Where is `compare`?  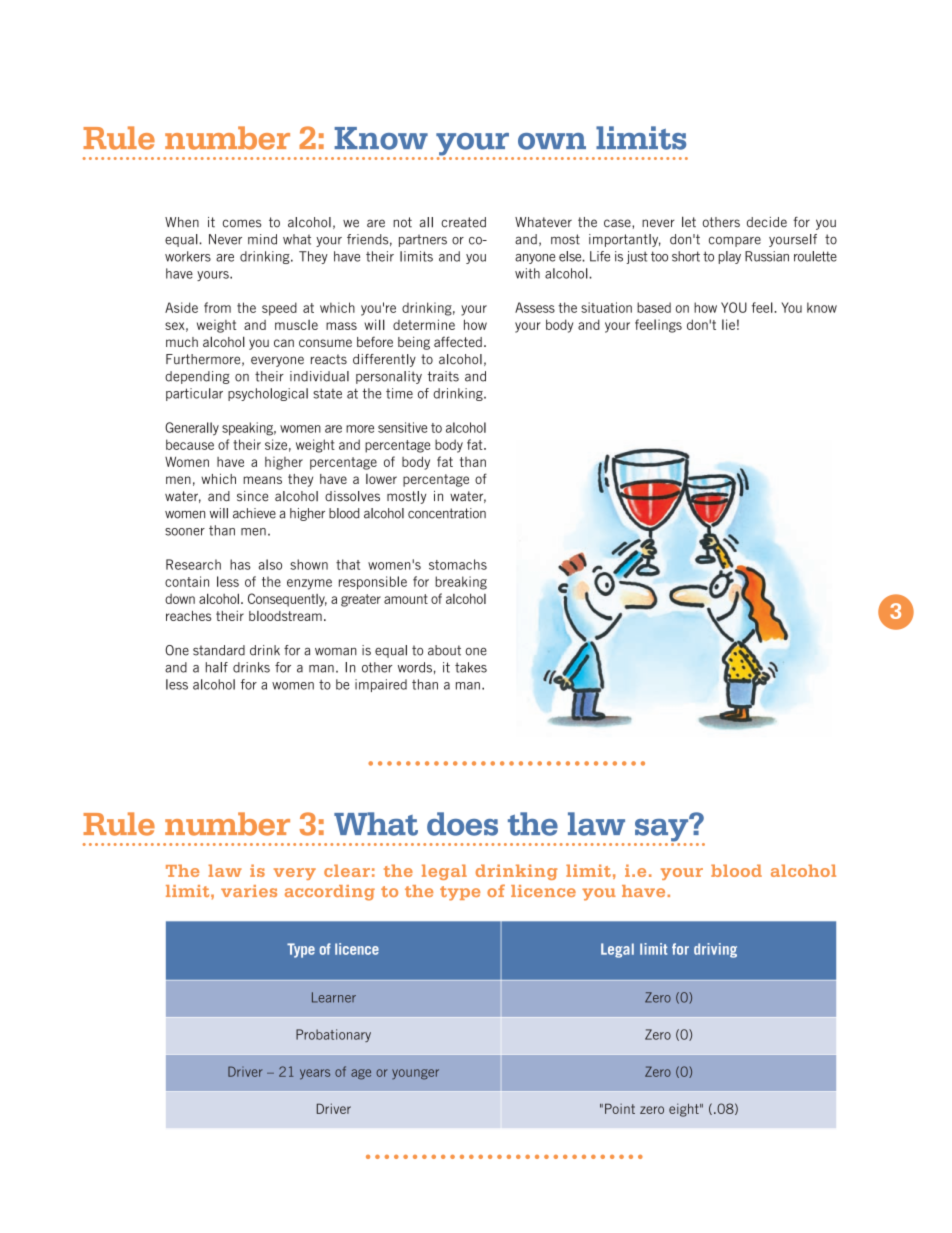 compare is located at coordinates (735, 241).
